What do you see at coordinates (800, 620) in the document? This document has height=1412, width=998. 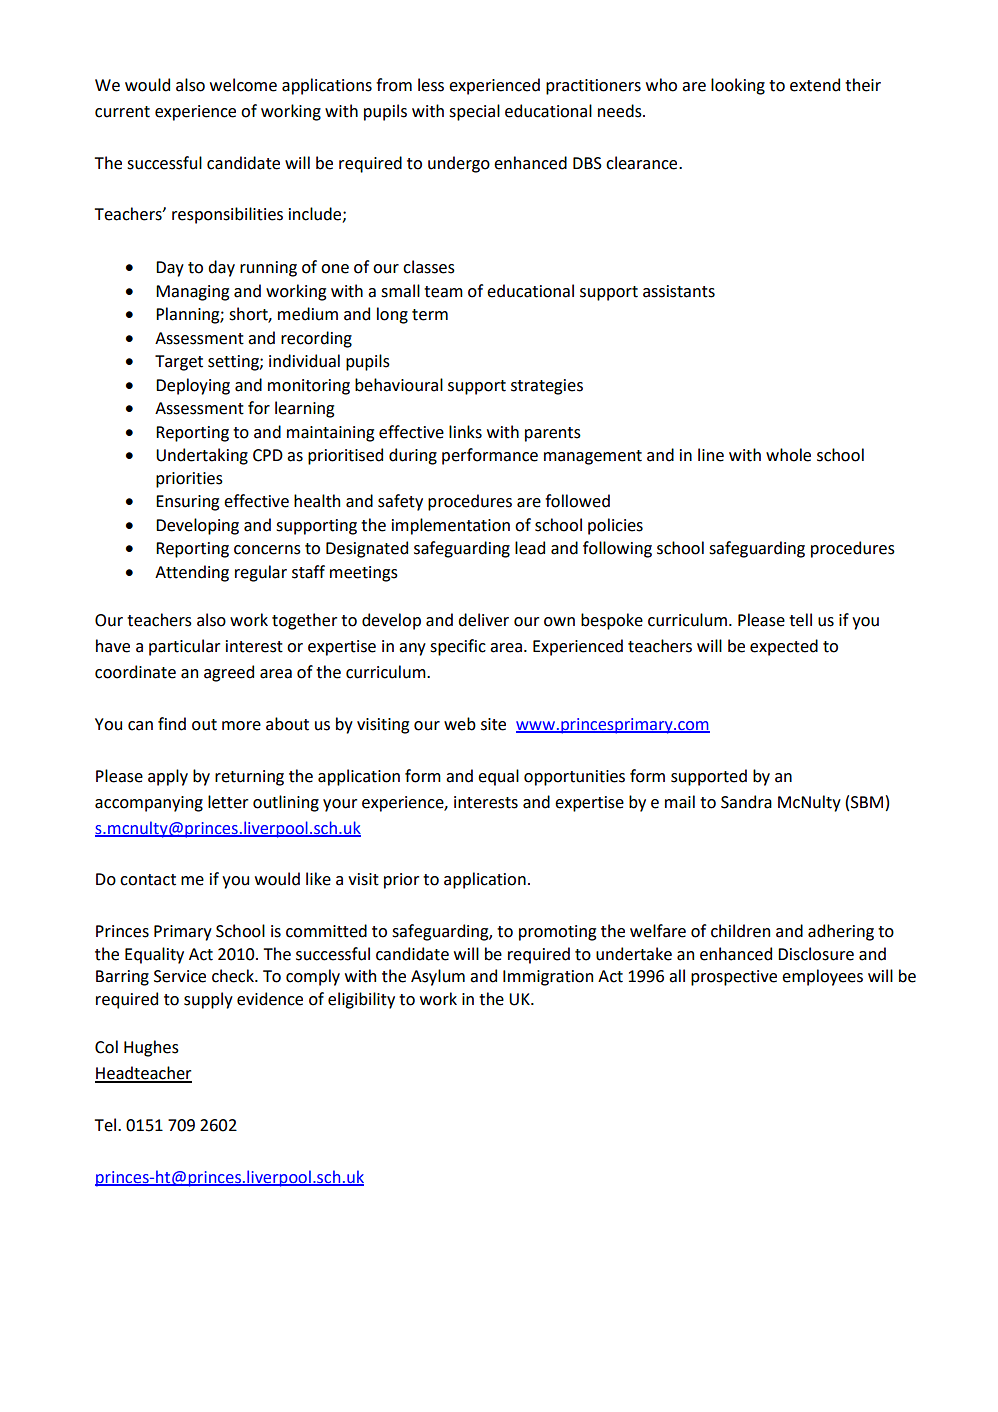 I see `tell` at bounding box center [800, 620].
